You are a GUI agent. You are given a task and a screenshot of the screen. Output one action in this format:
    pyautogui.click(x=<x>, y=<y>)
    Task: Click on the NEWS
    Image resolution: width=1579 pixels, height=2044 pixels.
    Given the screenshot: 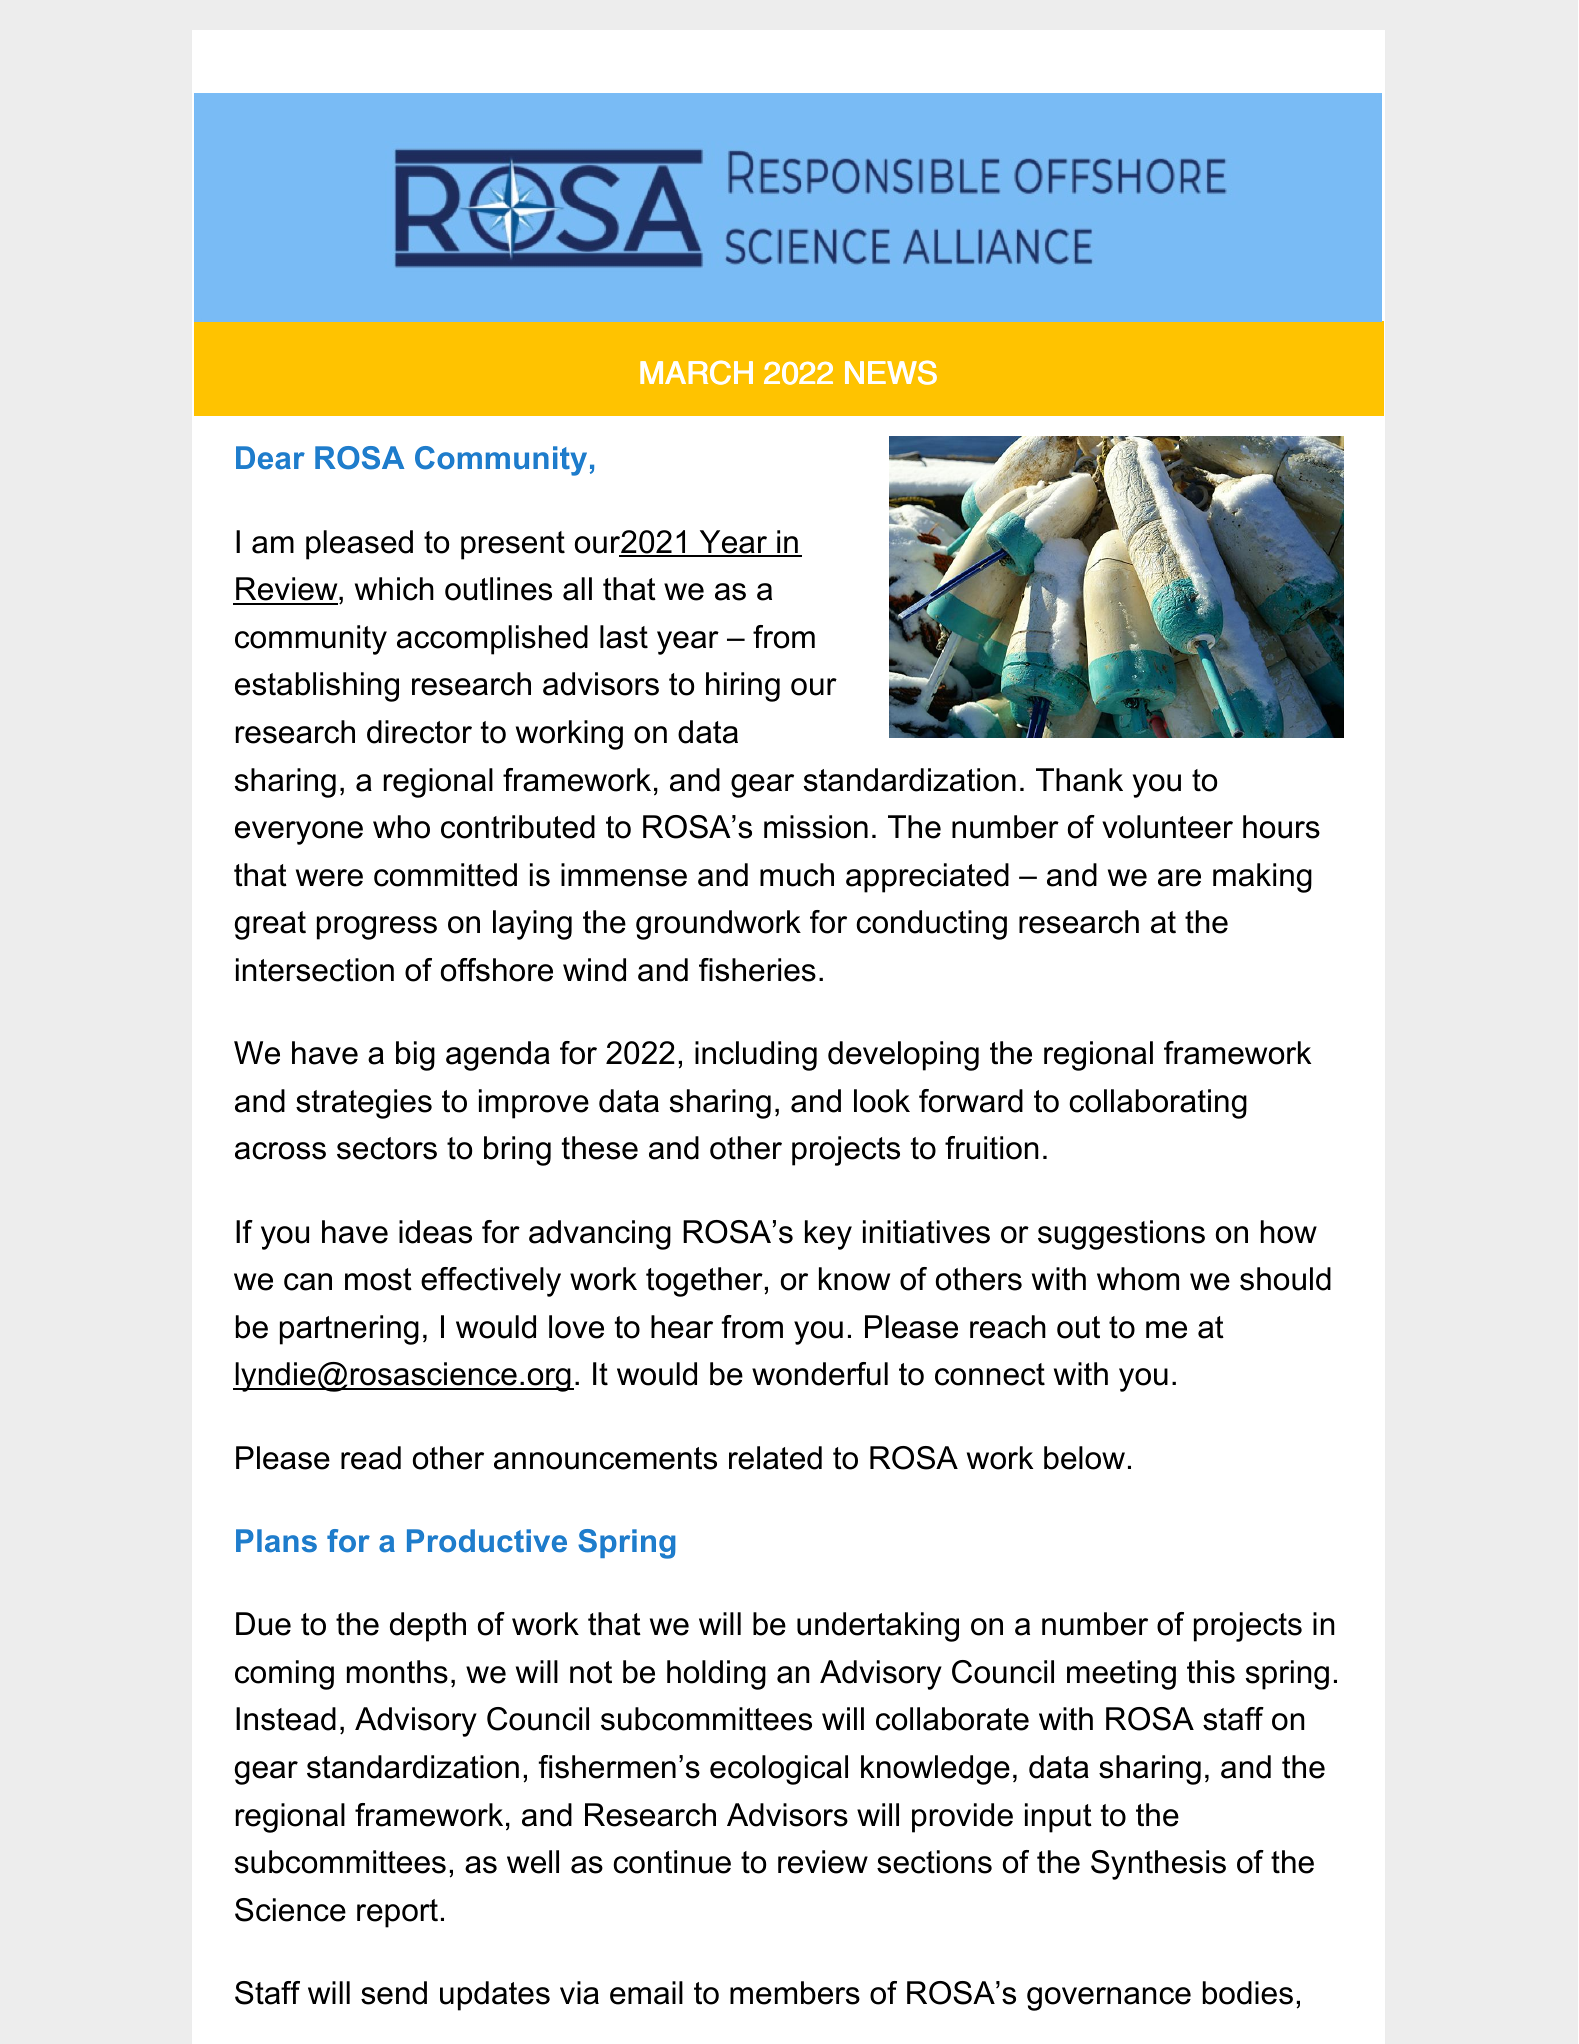 What is the action you would take?
    pyautogui.click(x=891, y=372)
